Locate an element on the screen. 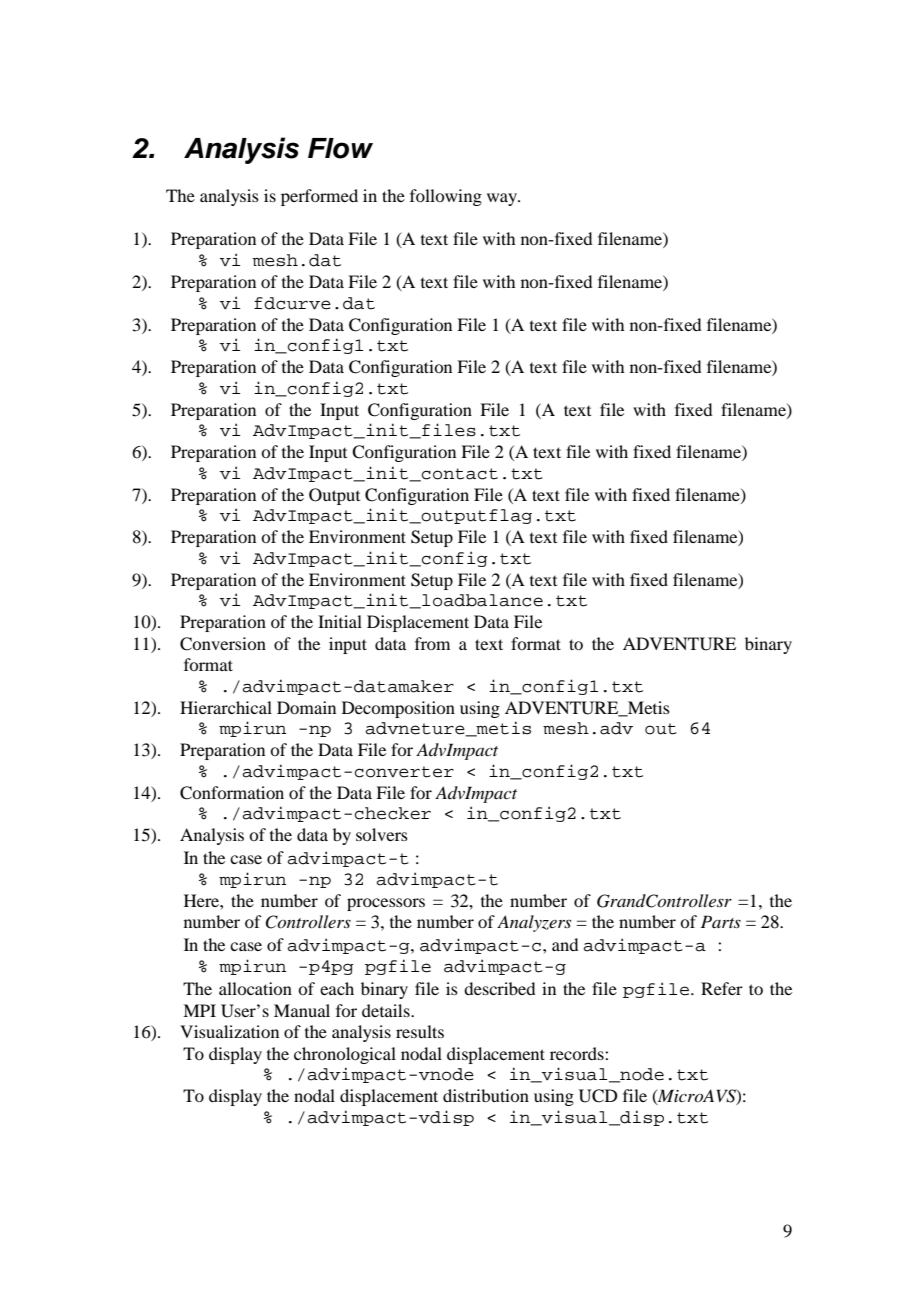 The image size is (924, 1308). Decomposition is located at coordinates (398, 709).
